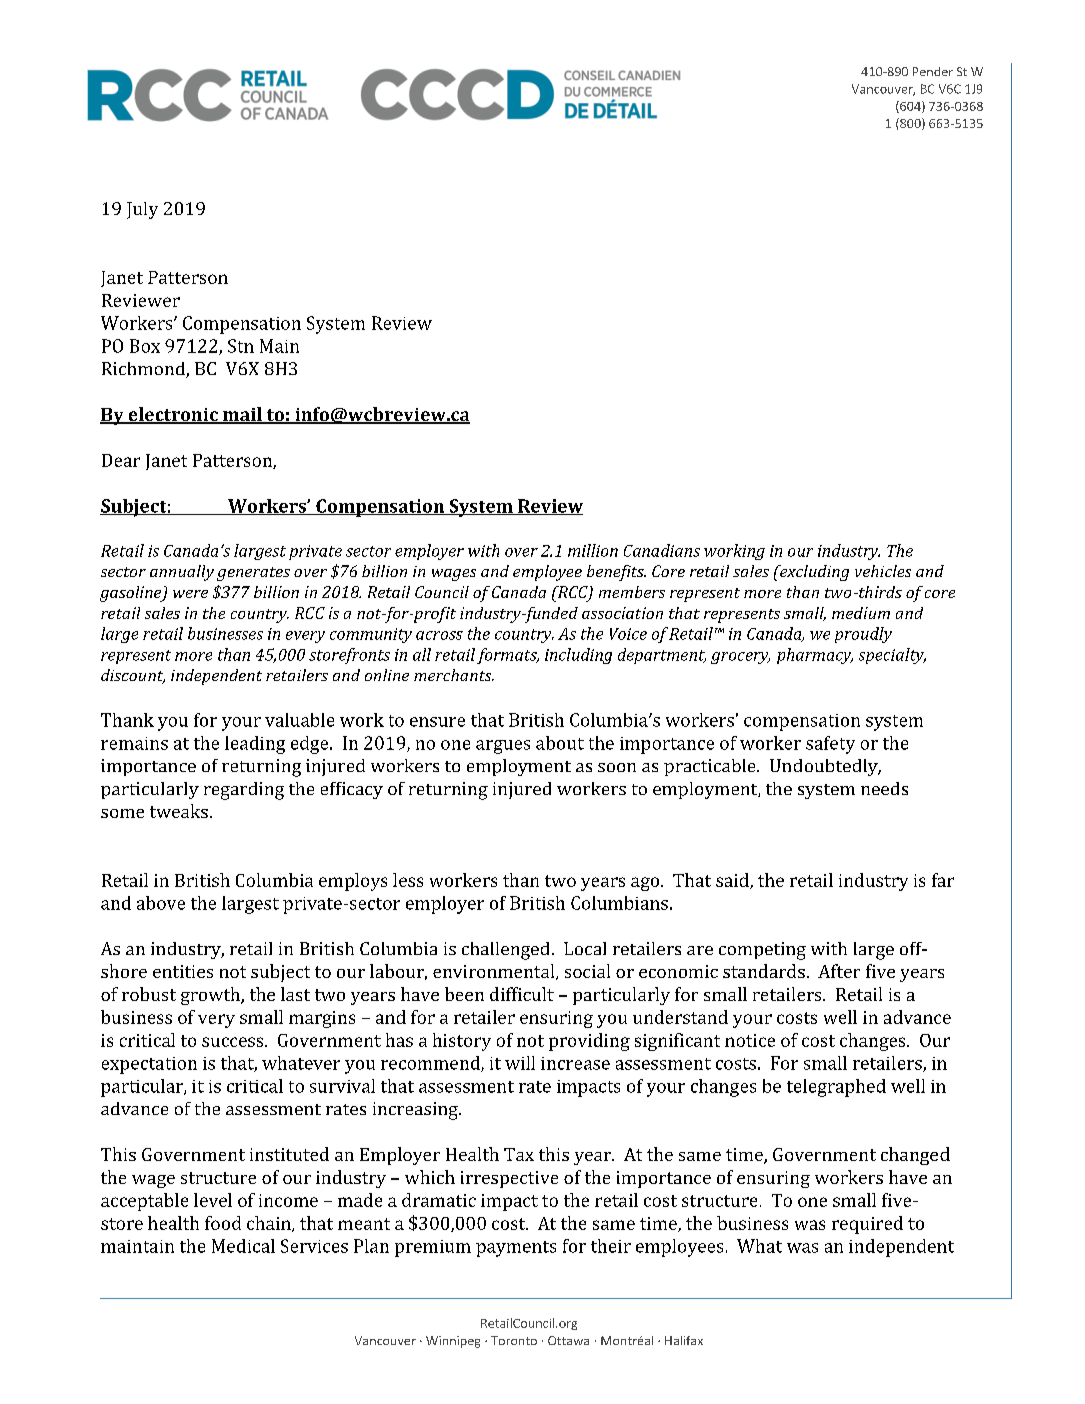 The height and width of the image is (1404, 1085). Describe the element at coordinates (883, 571) in the image. I see `vehicles` at that location.
